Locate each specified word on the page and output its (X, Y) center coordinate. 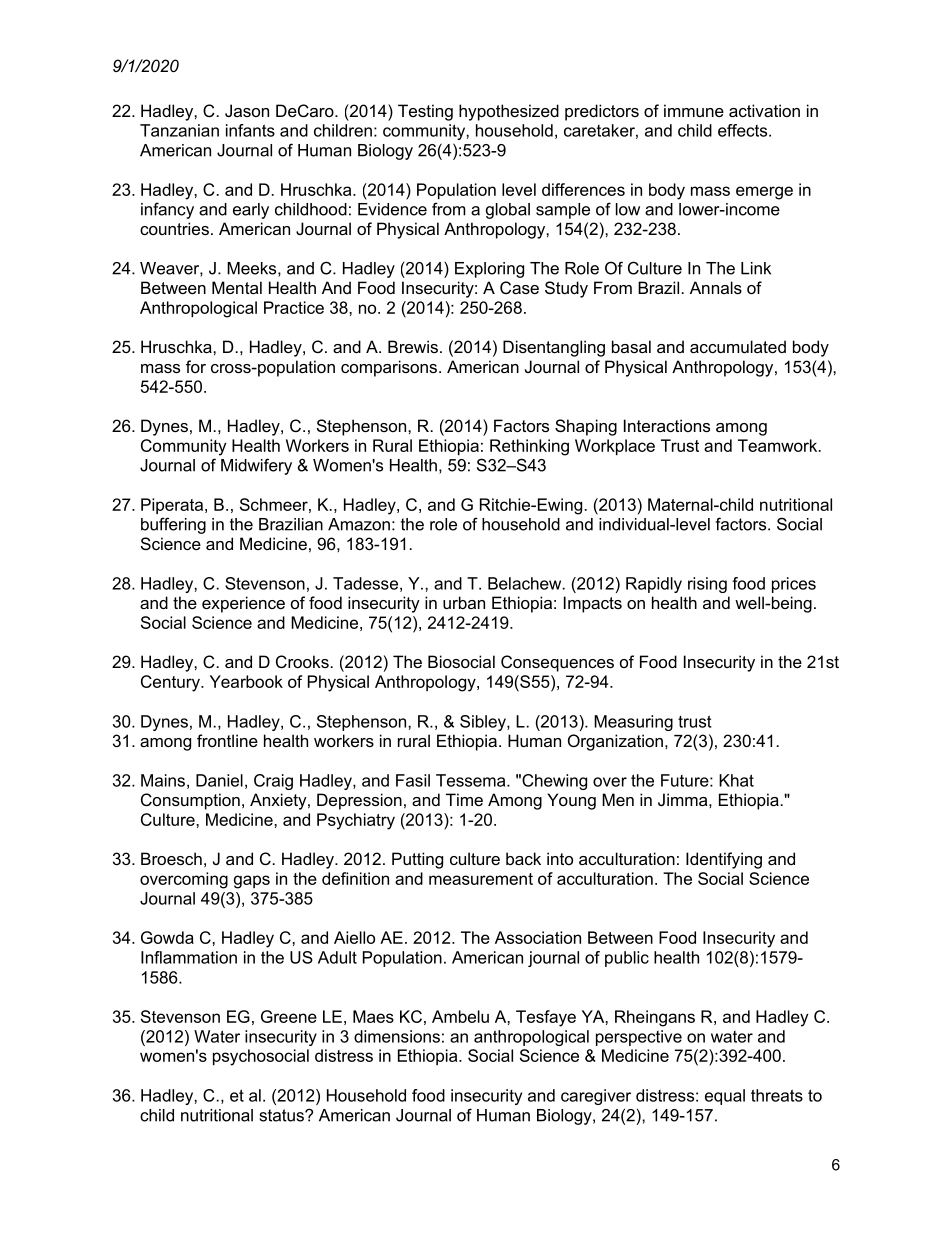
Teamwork (779, 445)
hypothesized (509, 112)
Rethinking (529, 447)
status (283, 1115)
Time (464, 799)
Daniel (219, 780)
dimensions (397, 1036)
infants (250, 130)
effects (744, 130)
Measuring (633, 723)
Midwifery (256, 466)
